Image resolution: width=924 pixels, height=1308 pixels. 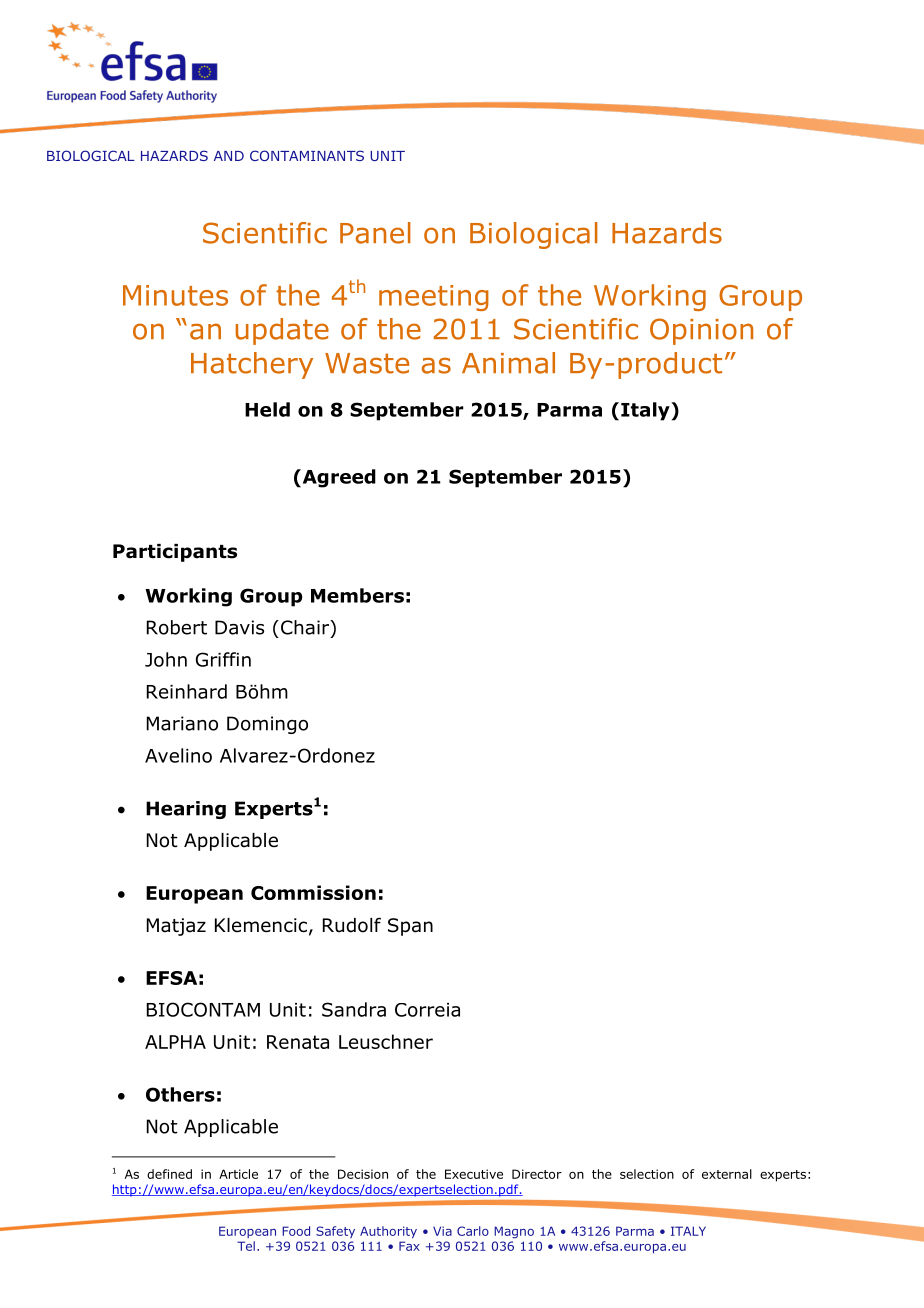 I want to click on Hearing, so click(x=186, y=810).
